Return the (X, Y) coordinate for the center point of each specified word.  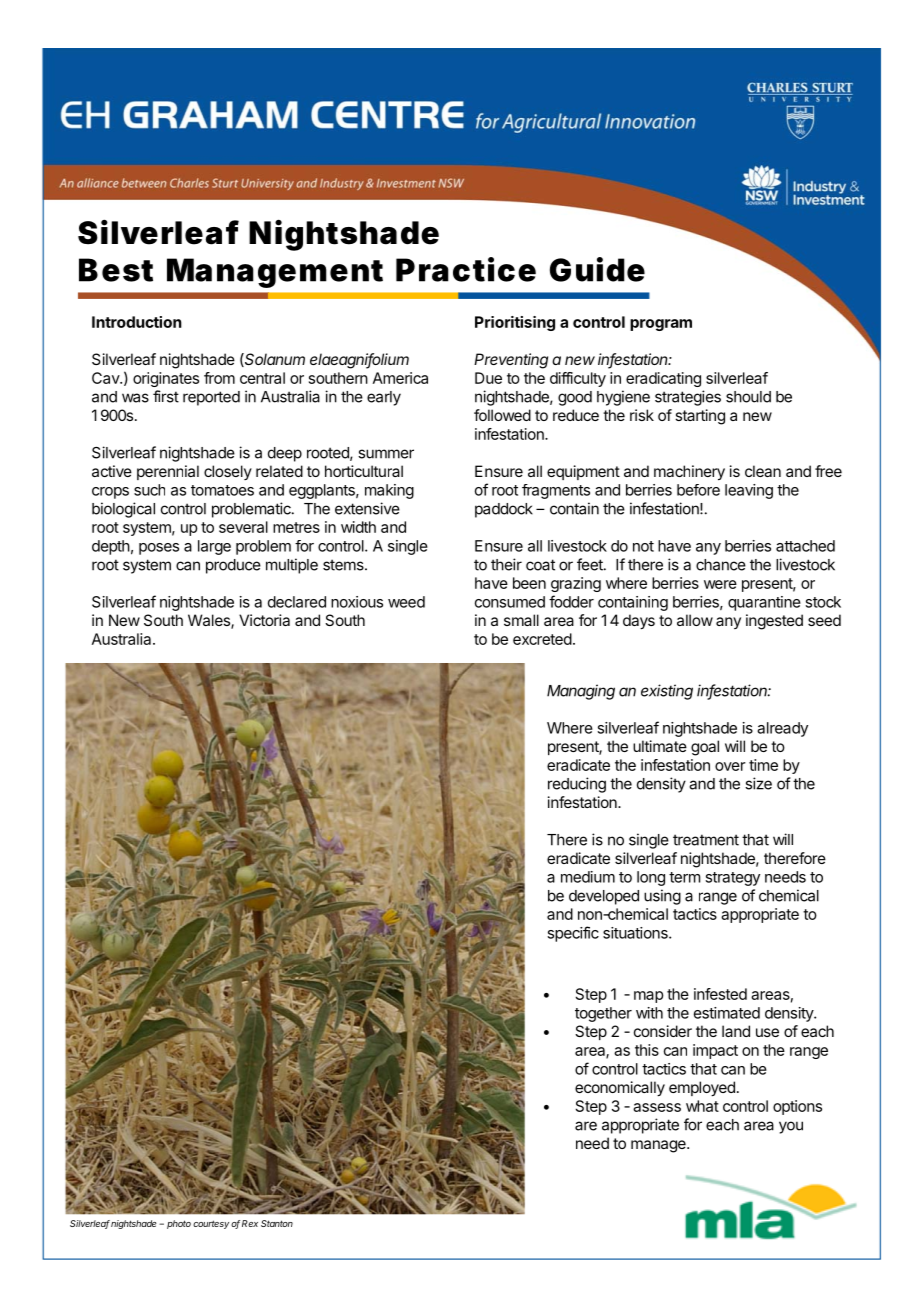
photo (179, 1224)
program (661, 325)
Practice (466, 269)
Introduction (137, 322)
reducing (577, 785)
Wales (210, 621)
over (730, 766)
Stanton (277, 1223)
